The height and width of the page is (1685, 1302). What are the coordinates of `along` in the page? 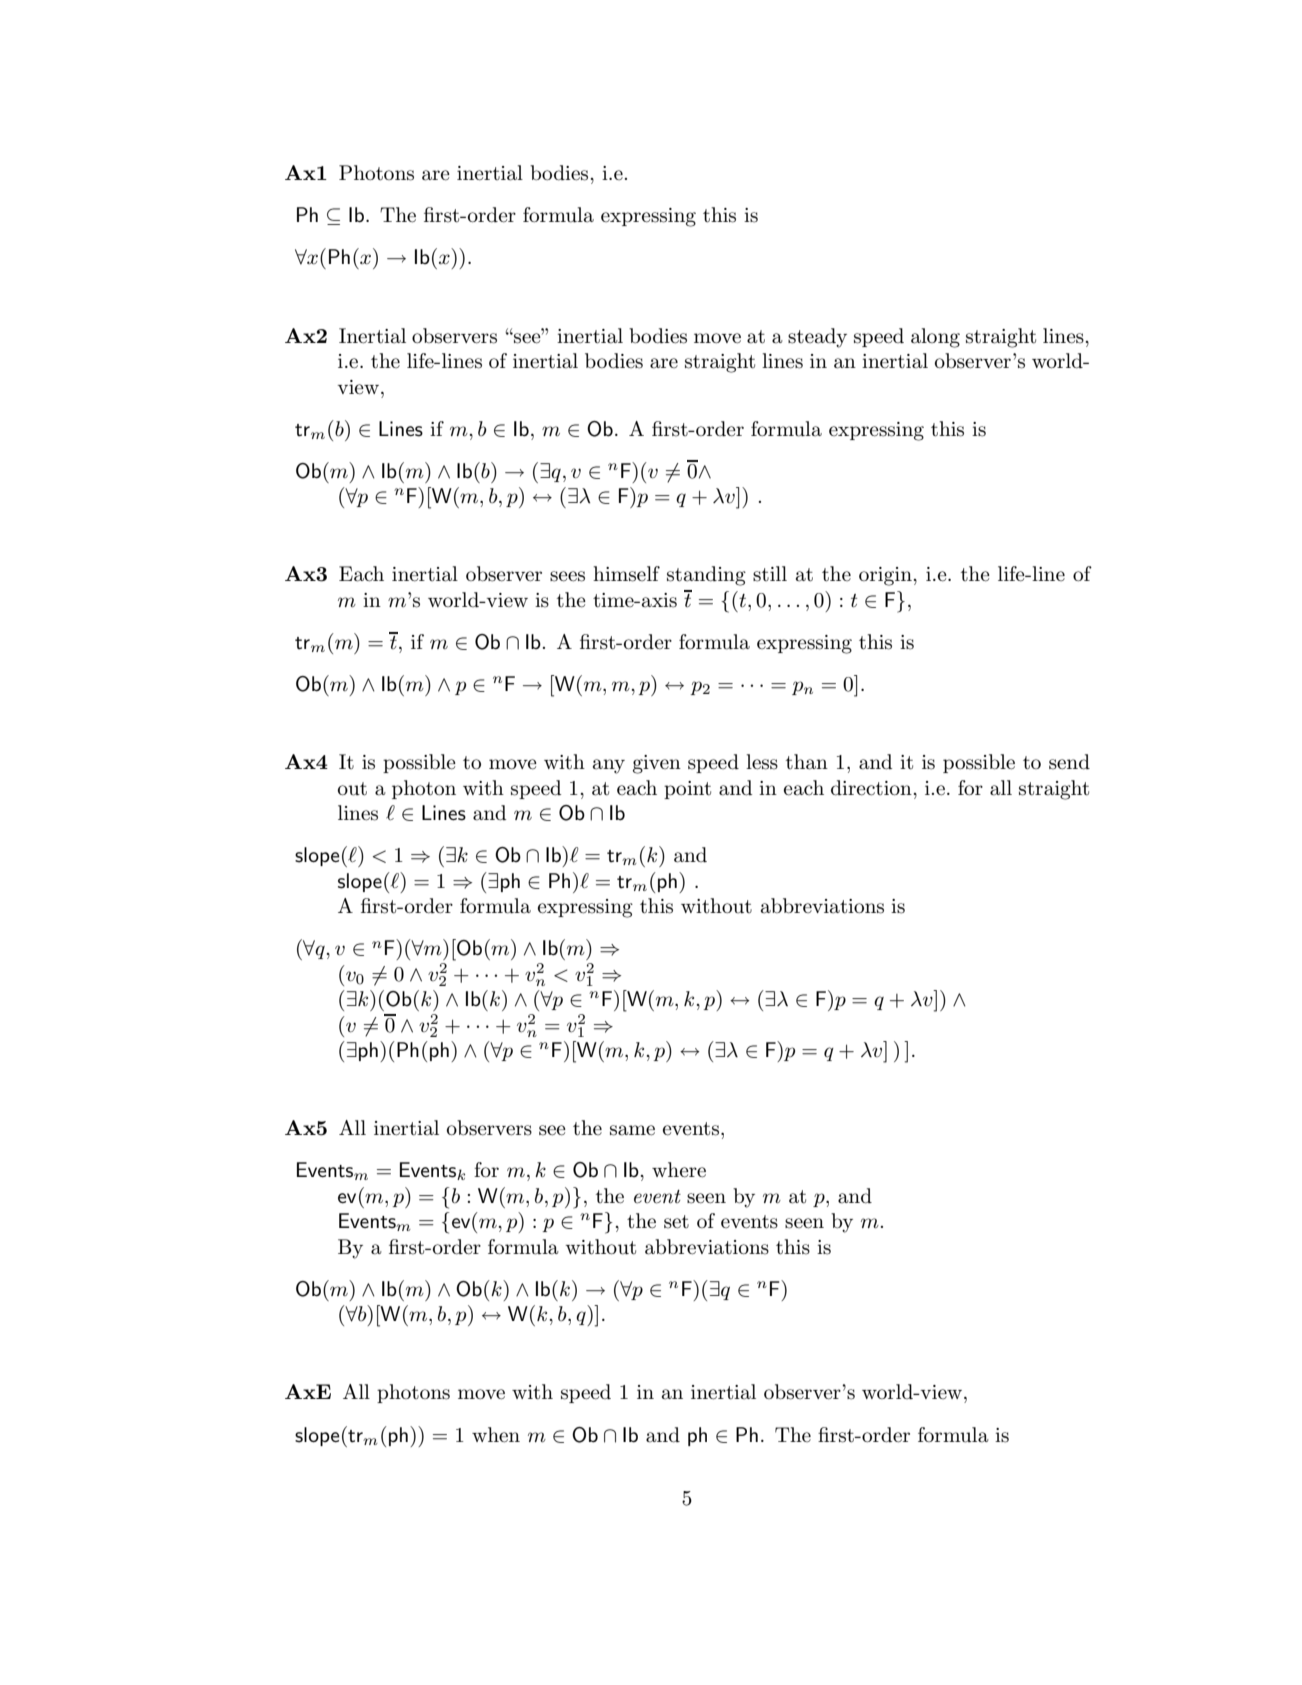 It's located at (935, 338).
